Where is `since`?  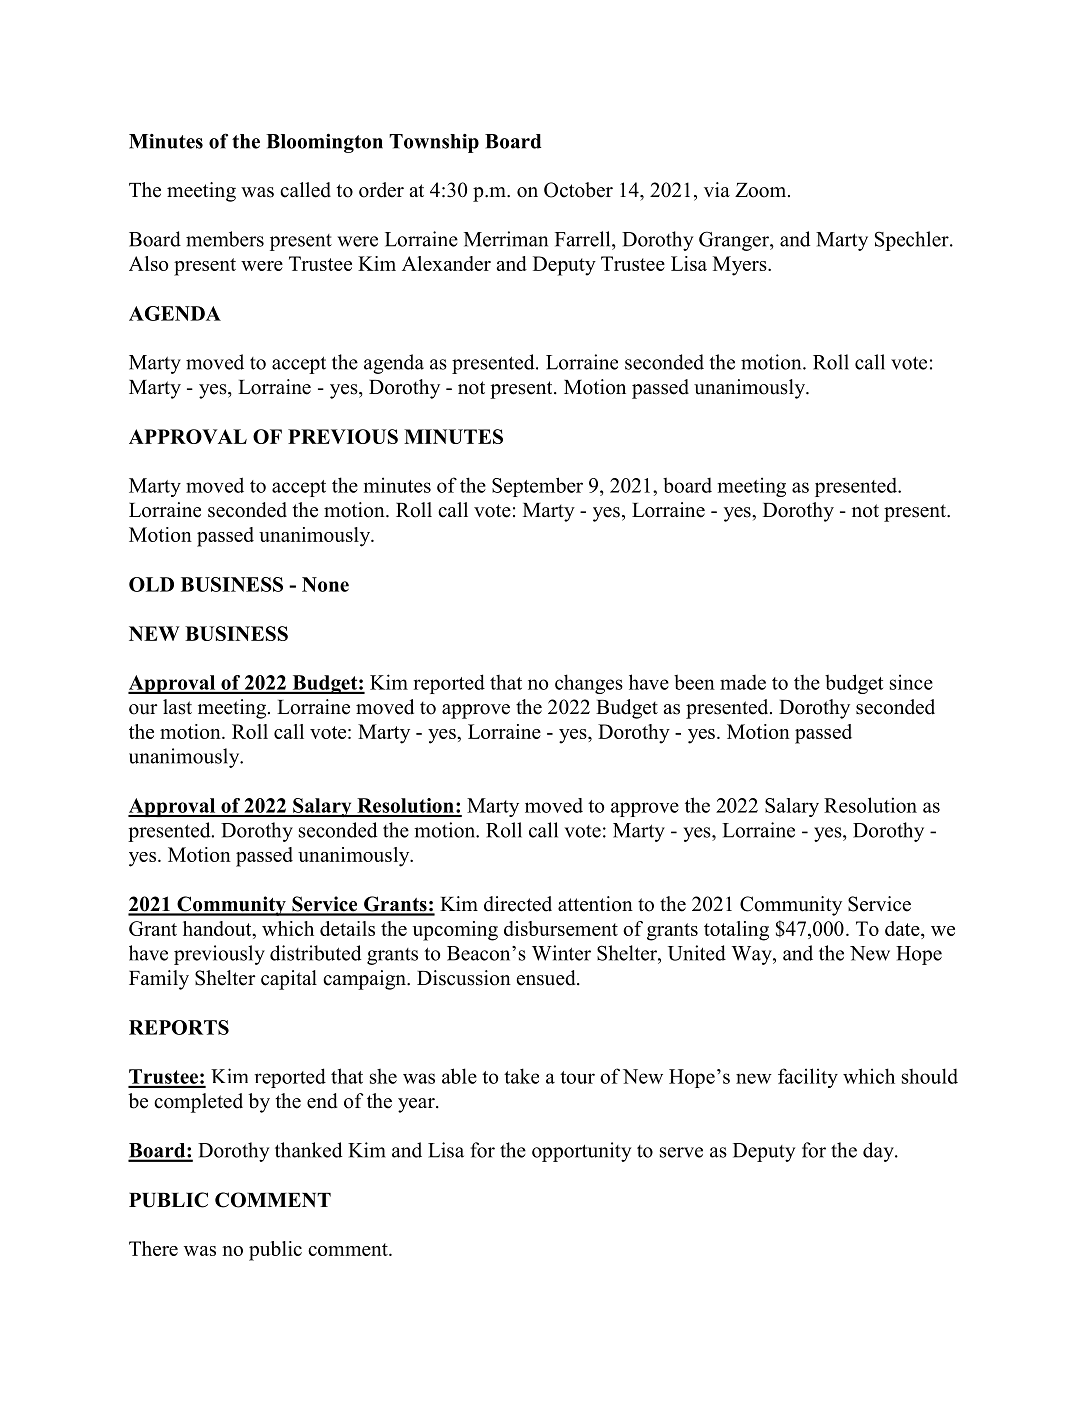 since is located at coordinates (911, 682).
